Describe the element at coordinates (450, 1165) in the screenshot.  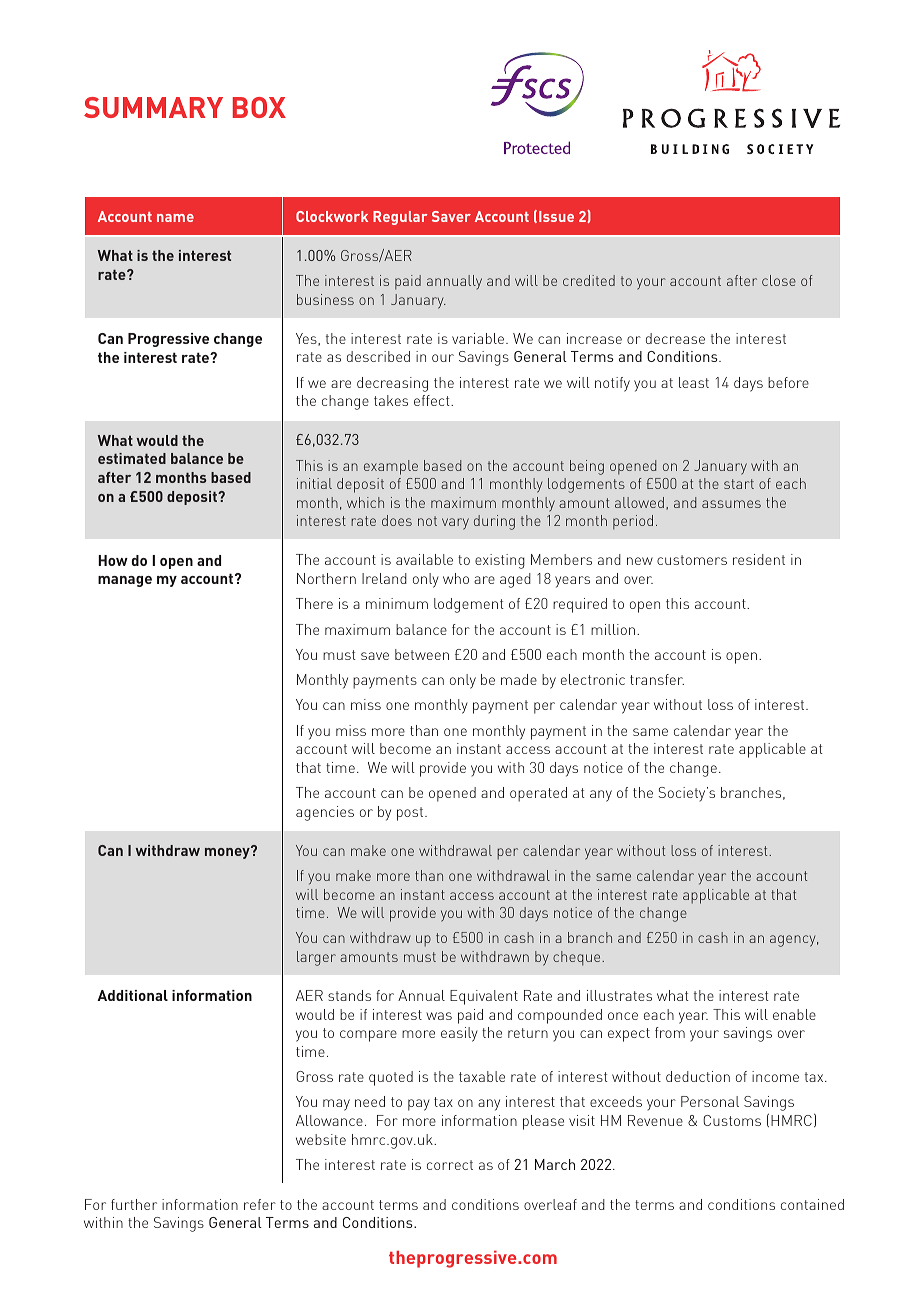
I see `correct` at that location.
